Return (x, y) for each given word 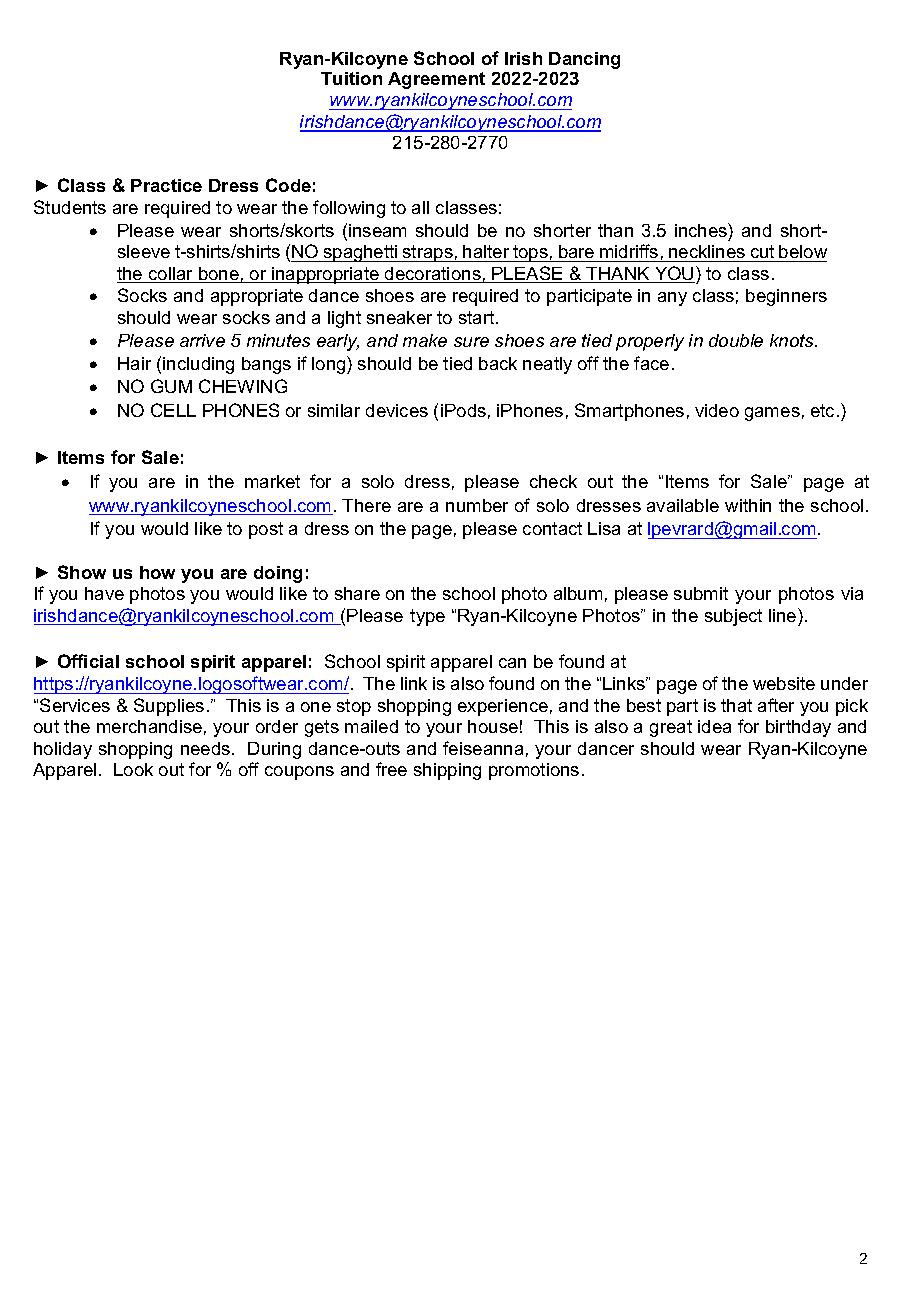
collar (171, 275)
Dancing (584, 60)
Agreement (436, 80)
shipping (447, 771)
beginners (786, 297)
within (748, 505)
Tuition (351, 78)
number (477, 505)
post (266, 530)
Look (133, 769)
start (478, 317)
